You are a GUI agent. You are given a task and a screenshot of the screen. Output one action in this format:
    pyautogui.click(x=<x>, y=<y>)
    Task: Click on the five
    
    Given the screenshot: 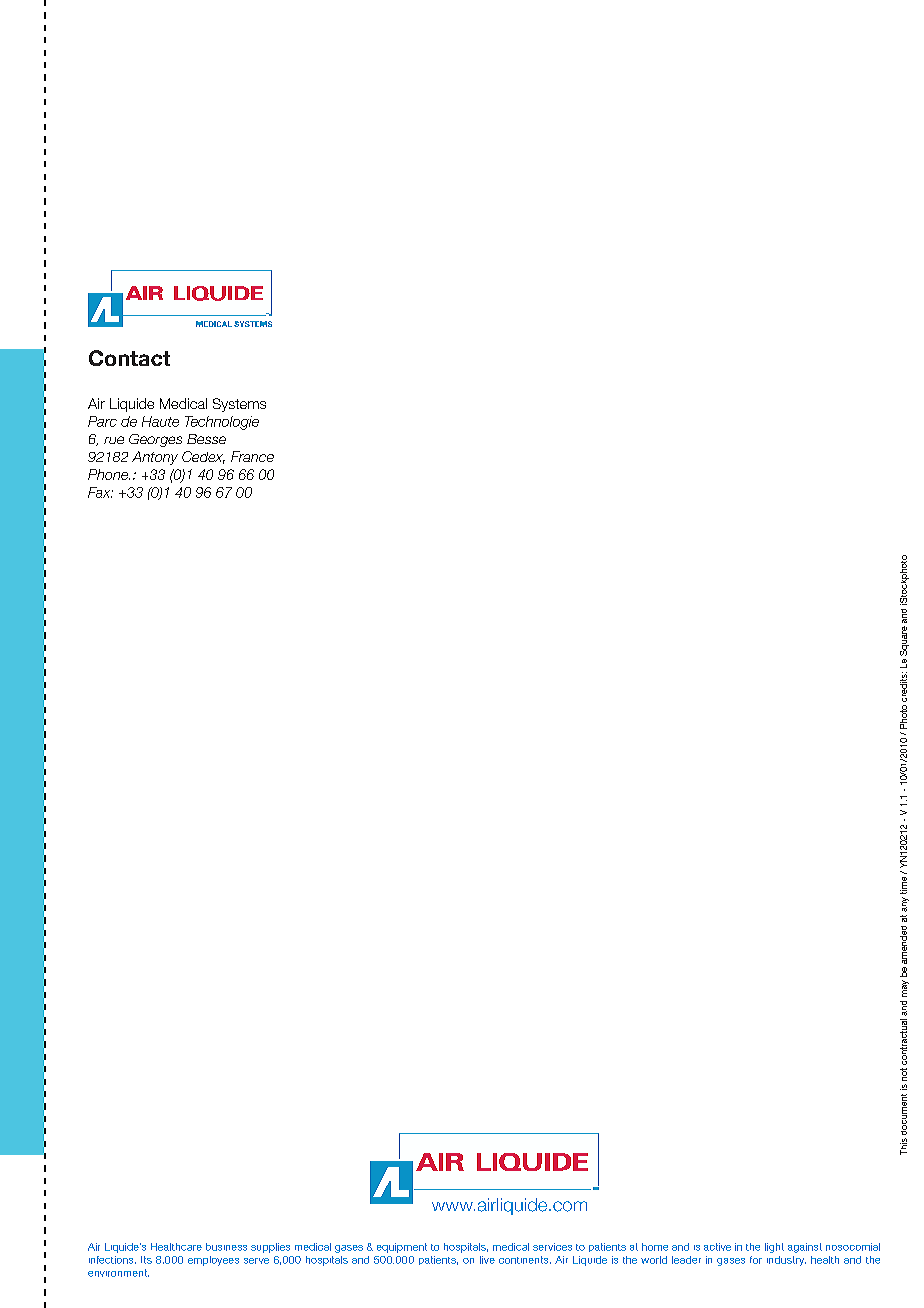 What is the action you would take?
    pyautogui.click(x=487, y=1260)
